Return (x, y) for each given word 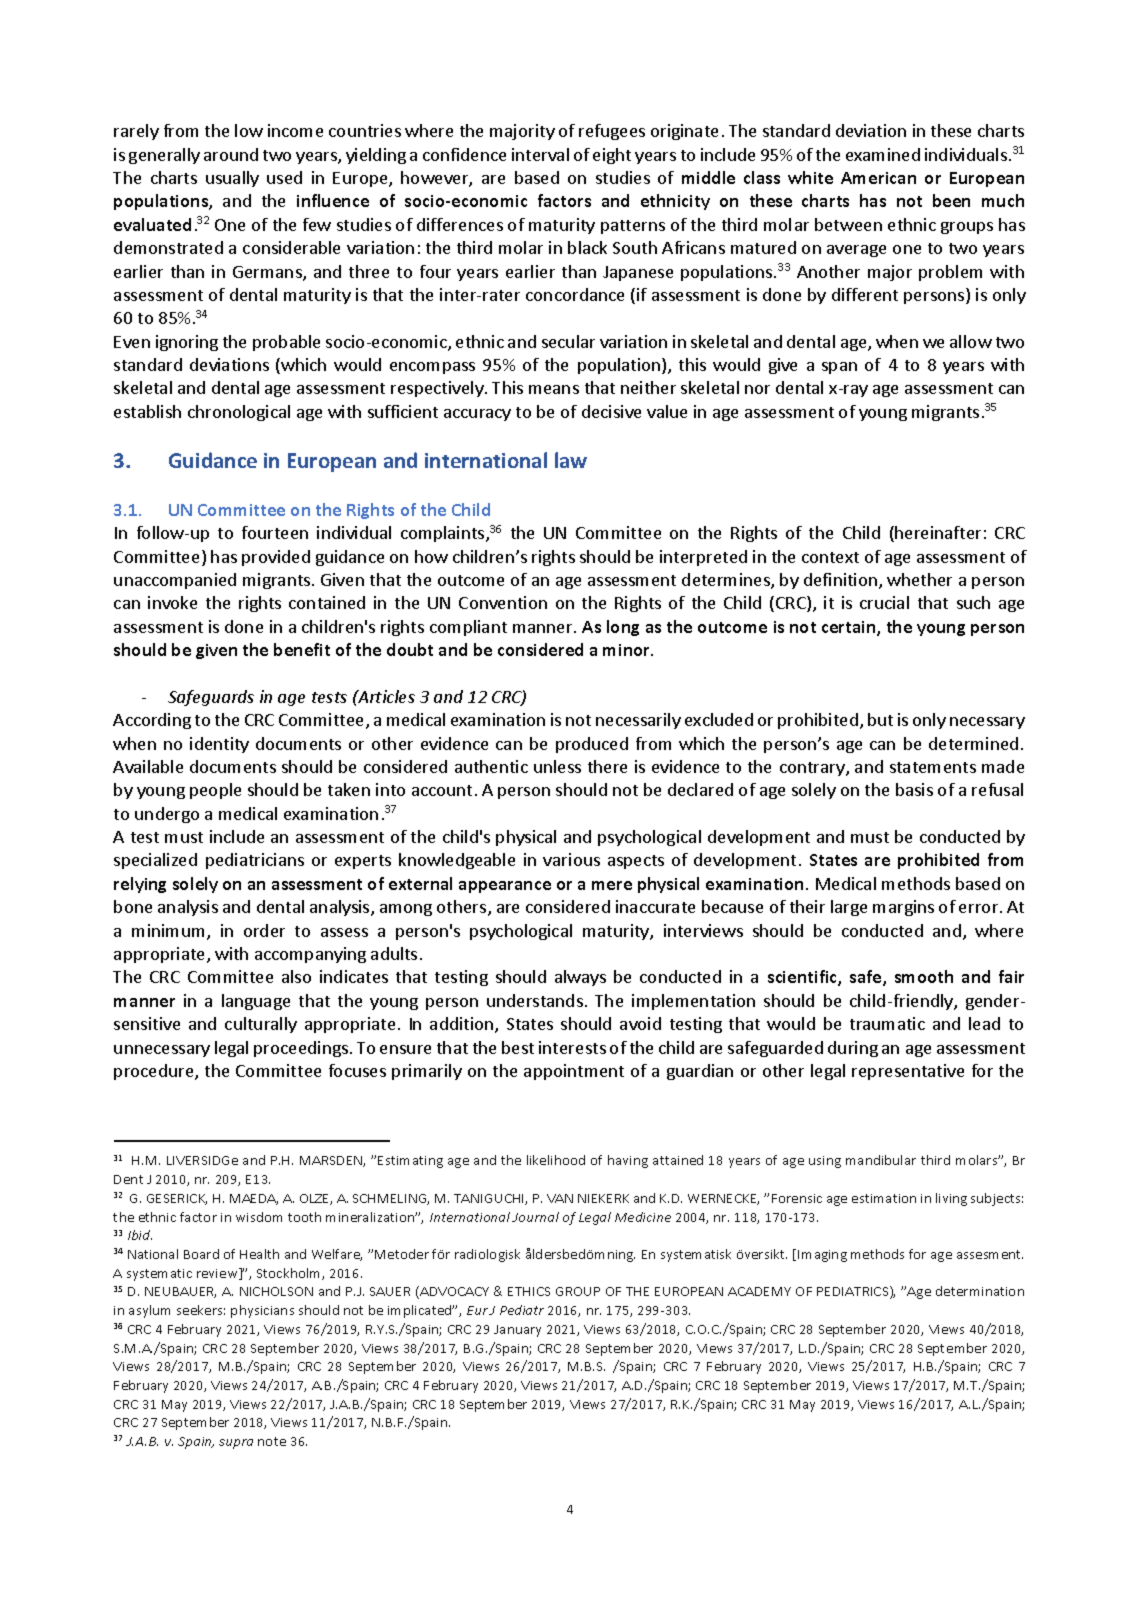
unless (557, 766)
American (878, 178)
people (215, 791)
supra (236, 1444)
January (517, 1331)
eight (612, 156)
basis (914, 789)
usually (232, 179)
